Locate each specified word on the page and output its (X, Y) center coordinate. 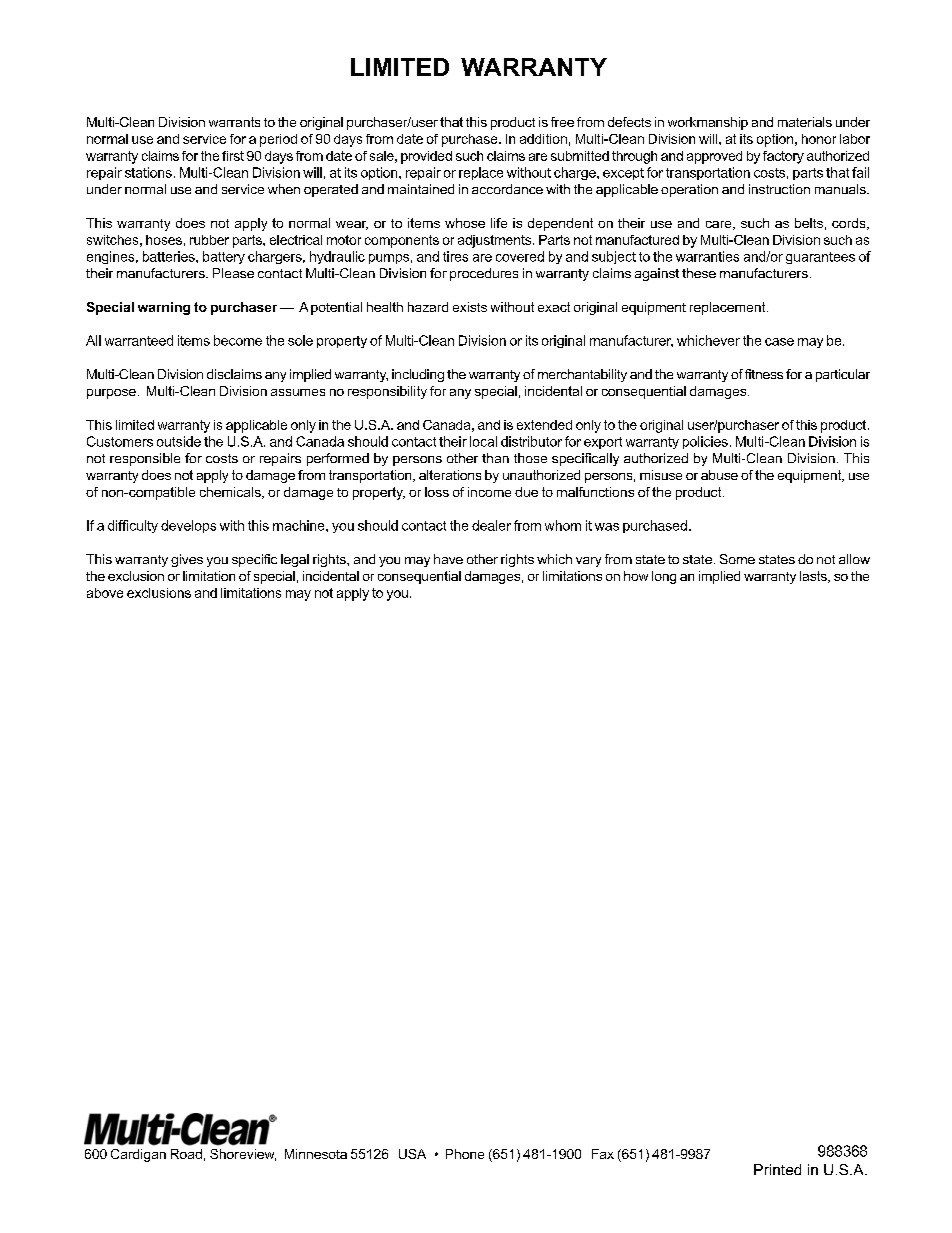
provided (426, 157)
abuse (719, 475)
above (105, 593)
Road (186, 1154)
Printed (777, 1169)
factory (783, 157)
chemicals (231, 493)
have (448, 559)
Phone (465, 1154)
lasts (814, 577)
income (489, 492)
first (233, 156)
